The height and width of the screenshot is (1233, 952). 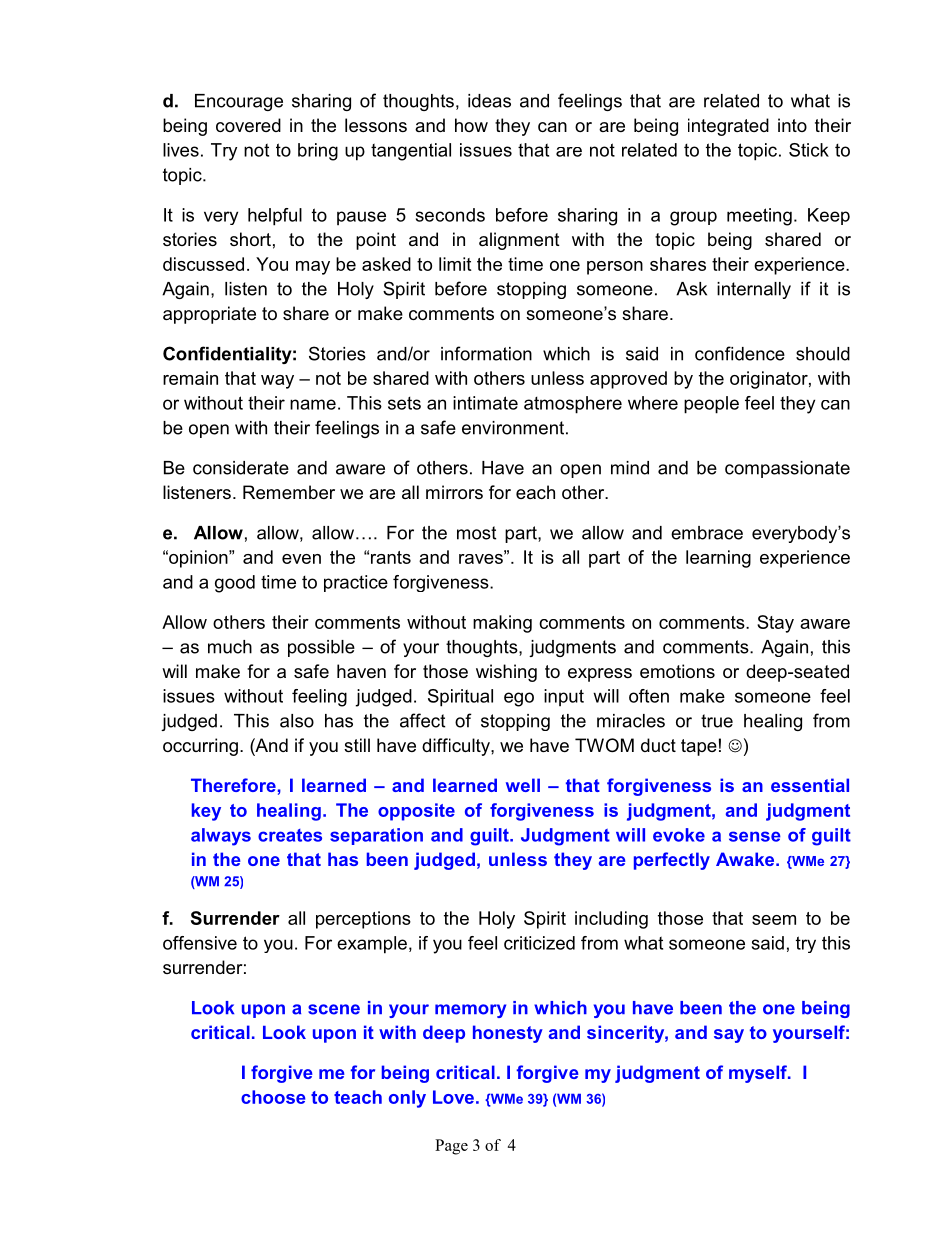 What do you see at coordinates (486, 353) in the screenshot?
I see `information` at bounding box center [486, 353].
